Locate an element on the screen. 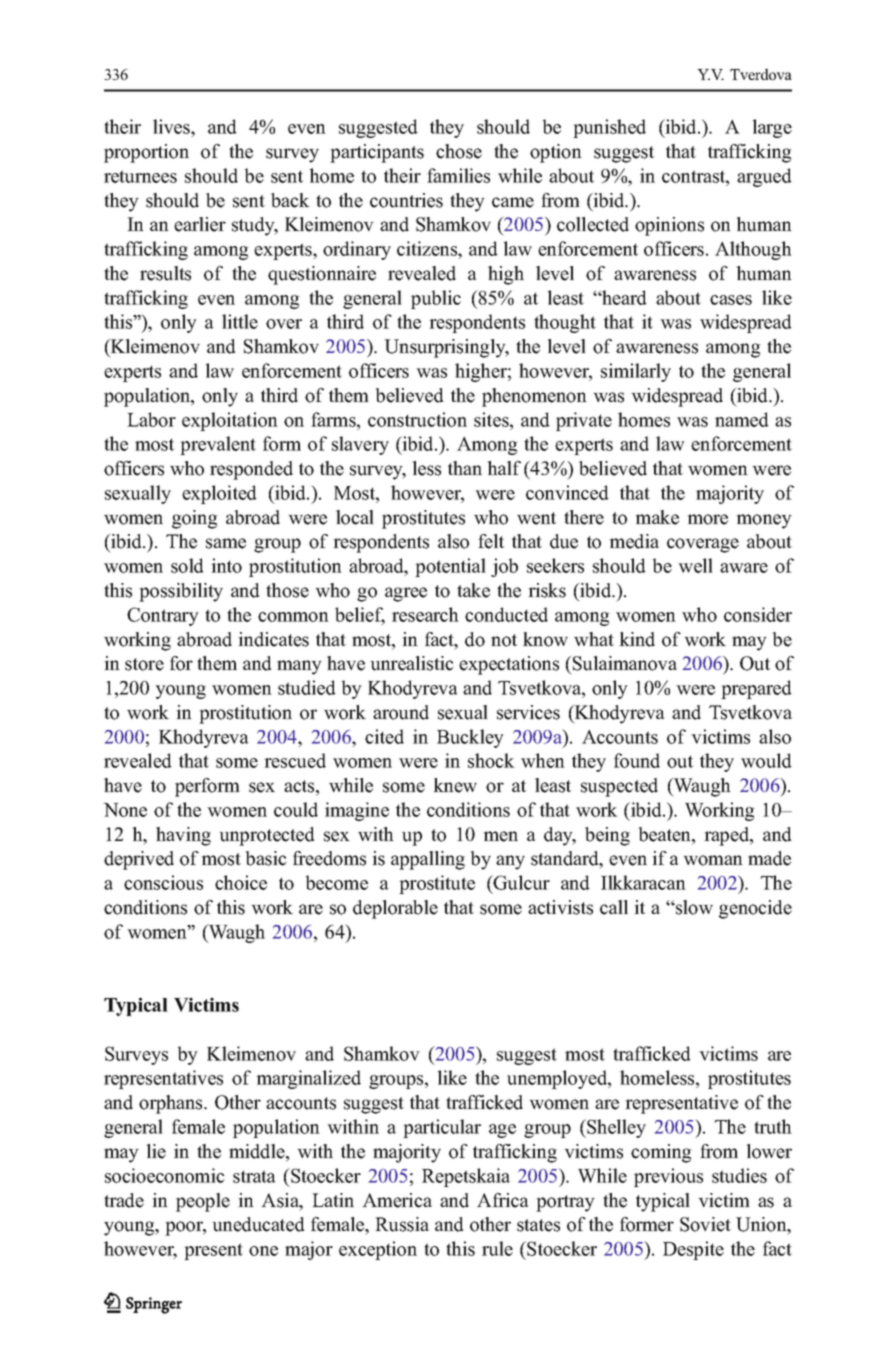  chose is located at coordinates (459, 151).
